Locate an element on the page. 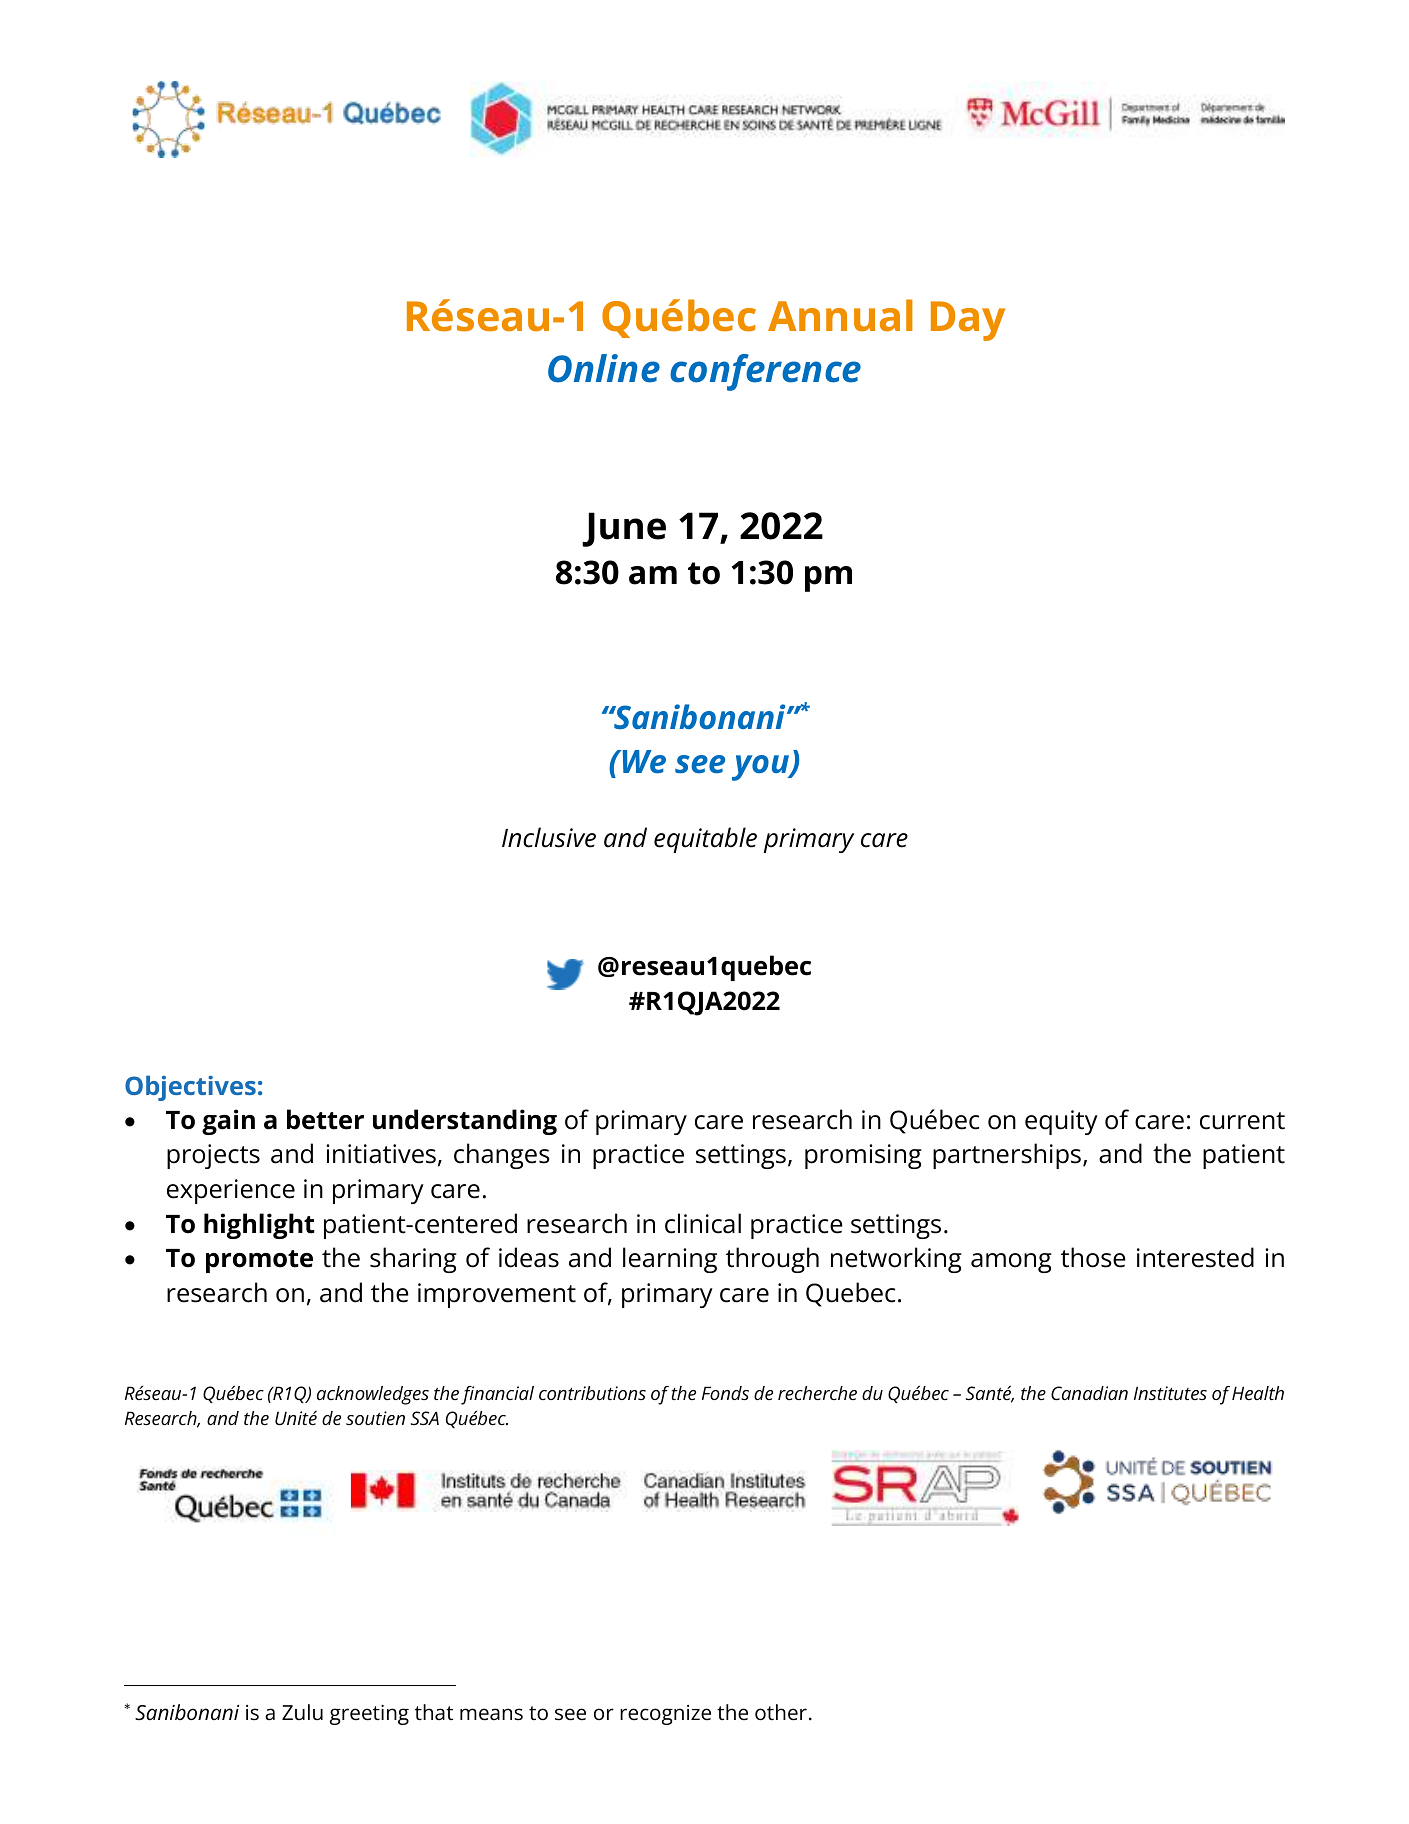  conference is located at coordinates (765, 372).
